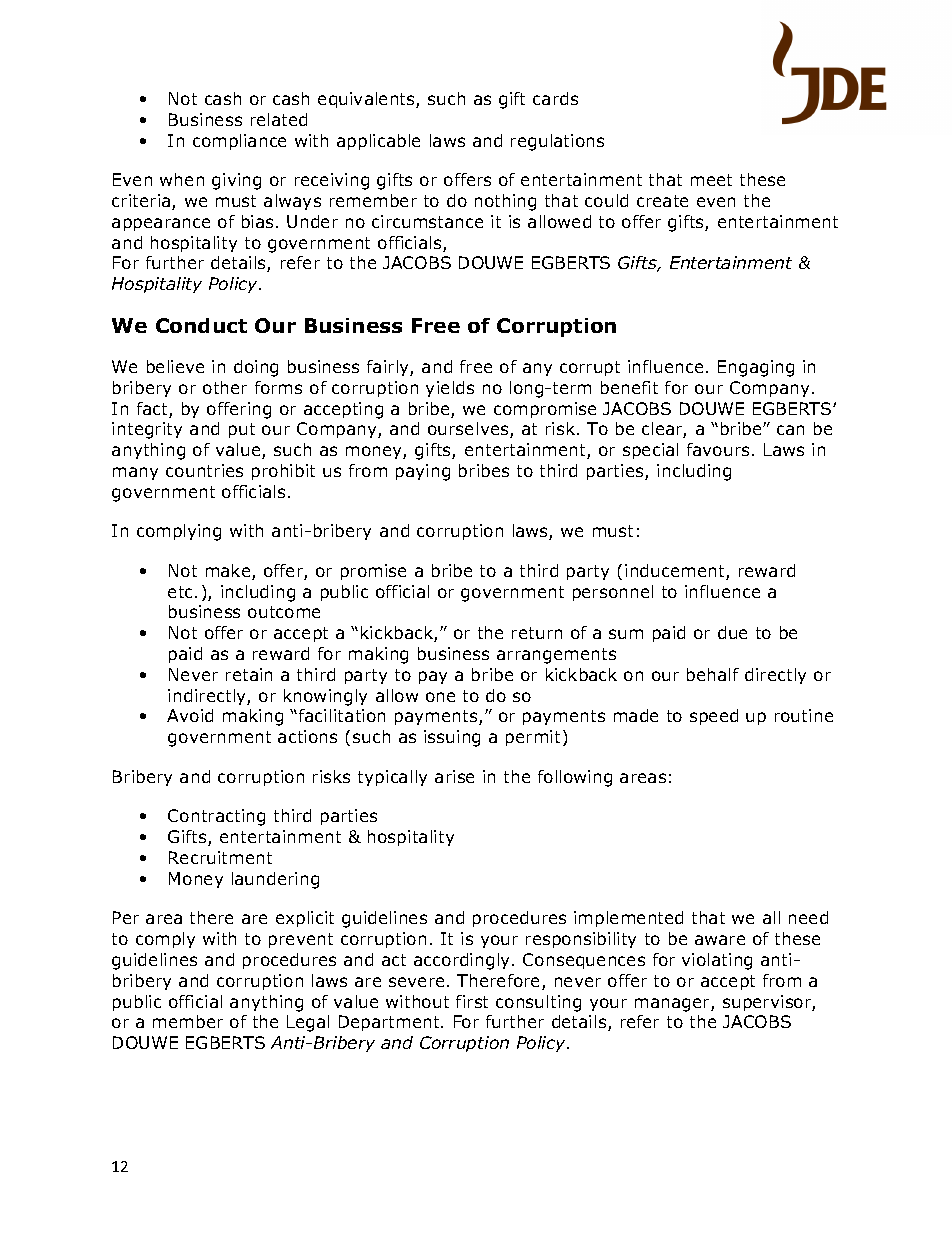 This image has width=952, height=1233. I want to click on regulations, so click(557, 142).
